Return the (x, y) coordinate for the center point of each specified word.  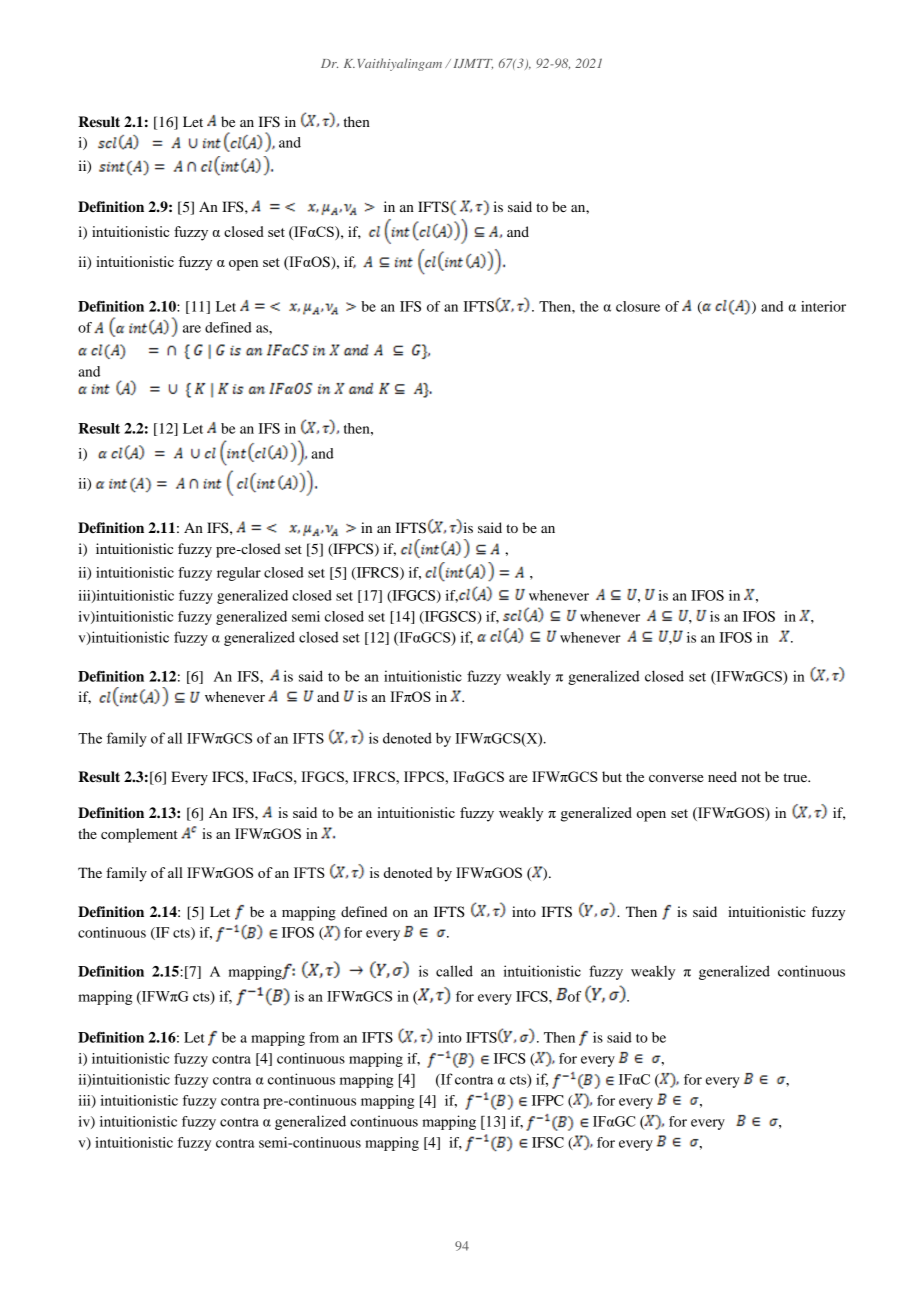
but (612, 776)
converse (676, 778)
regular (239, 574)
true (796, 777)
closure (638, 306)
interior (823, 306)
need (722, 776)
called (454, 971)
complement (139, 835)
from (324, 1037)
